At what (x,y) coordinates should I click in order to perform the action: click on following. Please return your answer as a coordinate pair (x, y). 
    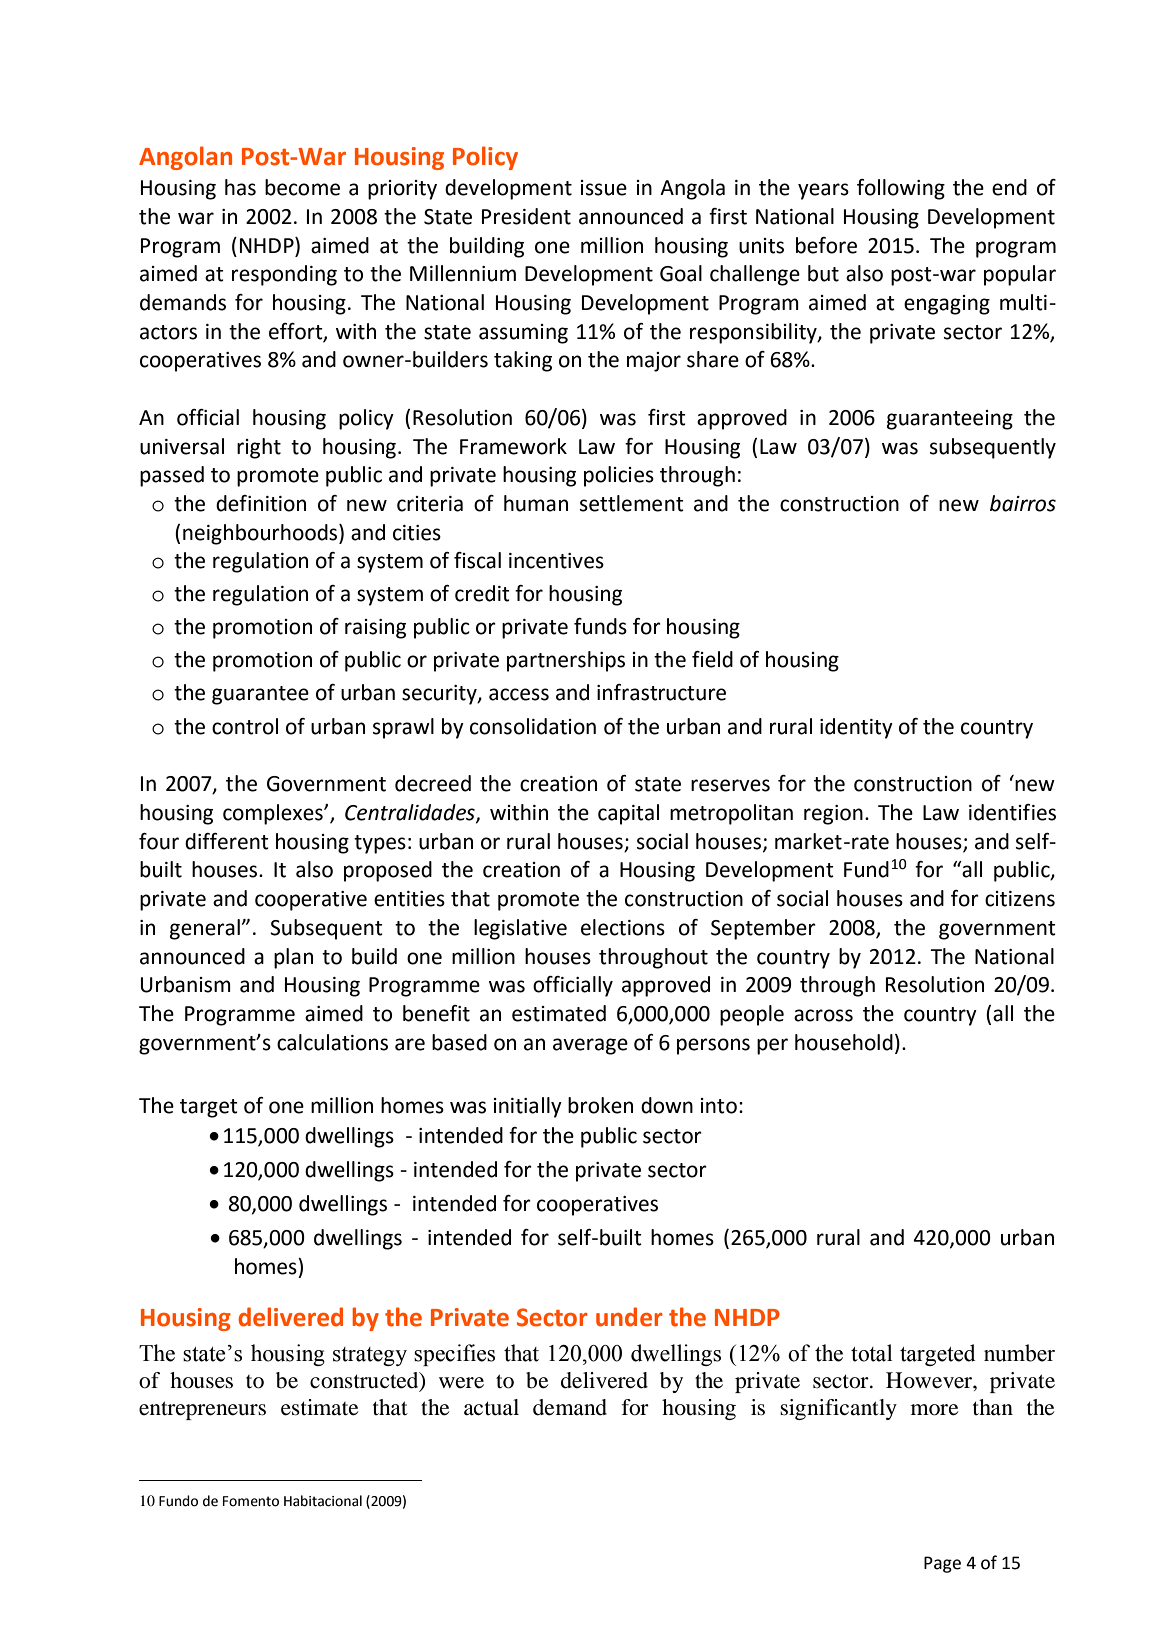
    Looking at the image, I should click on (901, 189).
